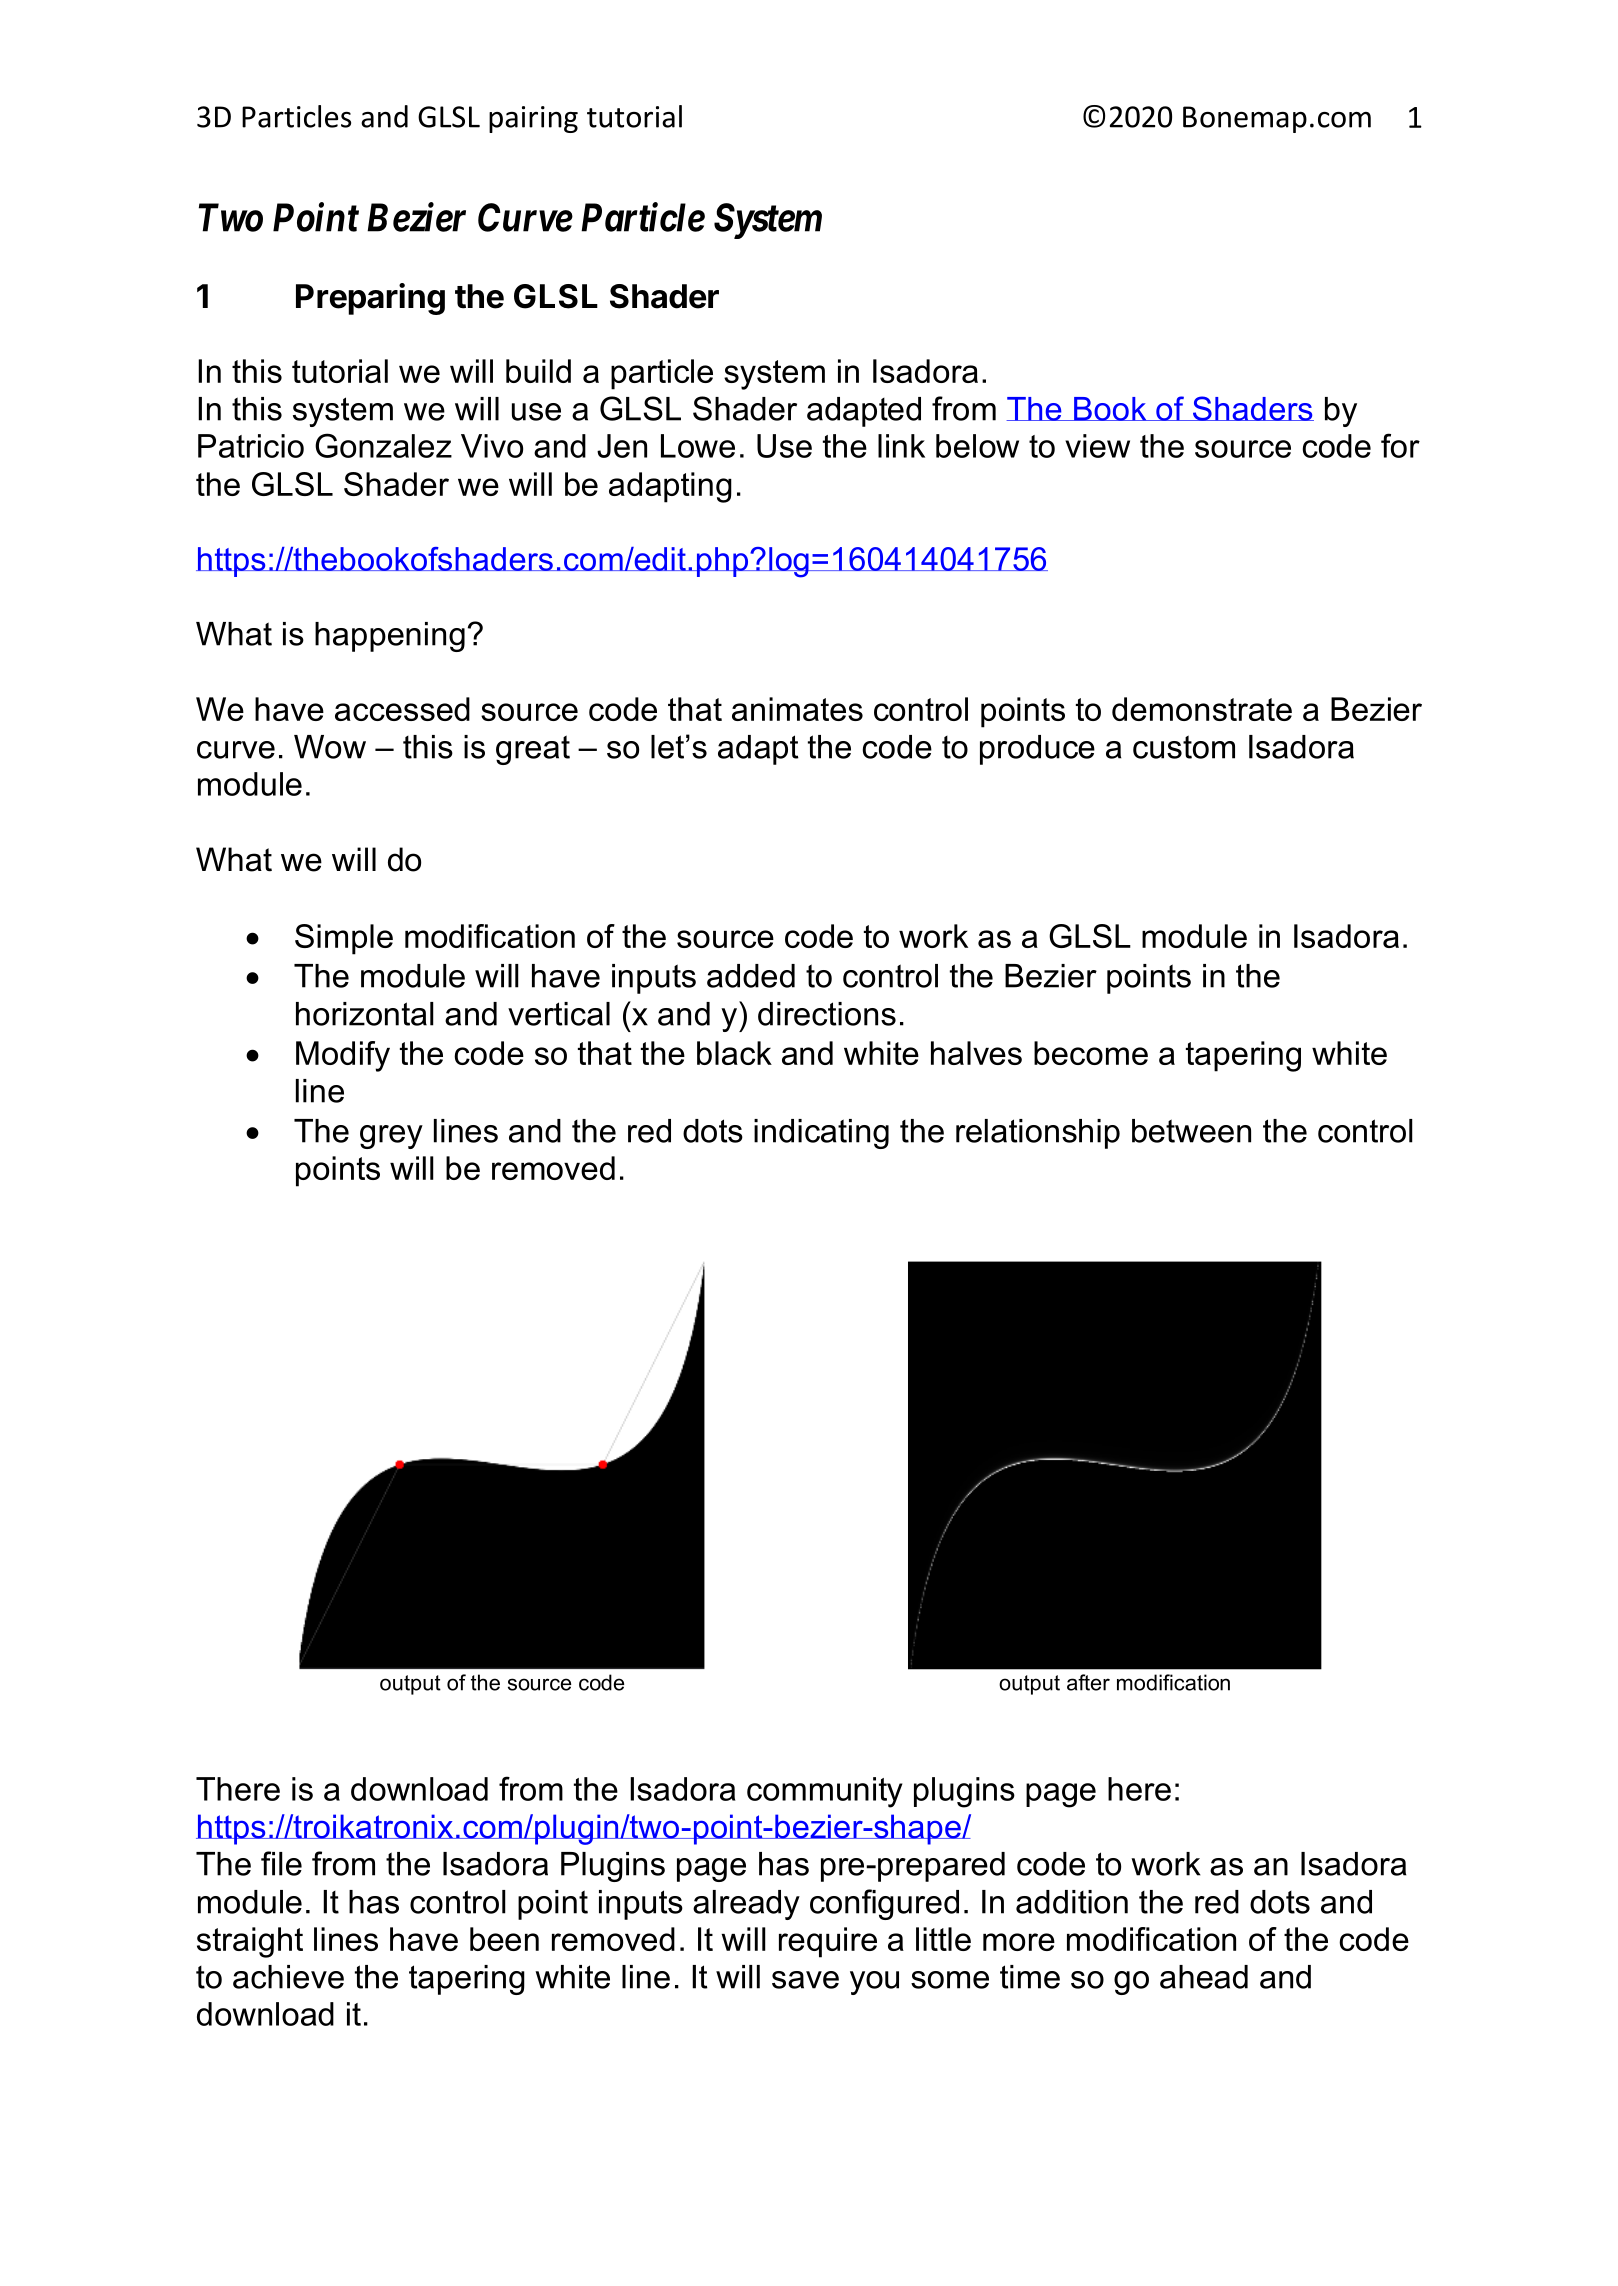  What do you see at coordinates (533, 119) in the page?
I see `pairing` at bounding box center [533, 119].
